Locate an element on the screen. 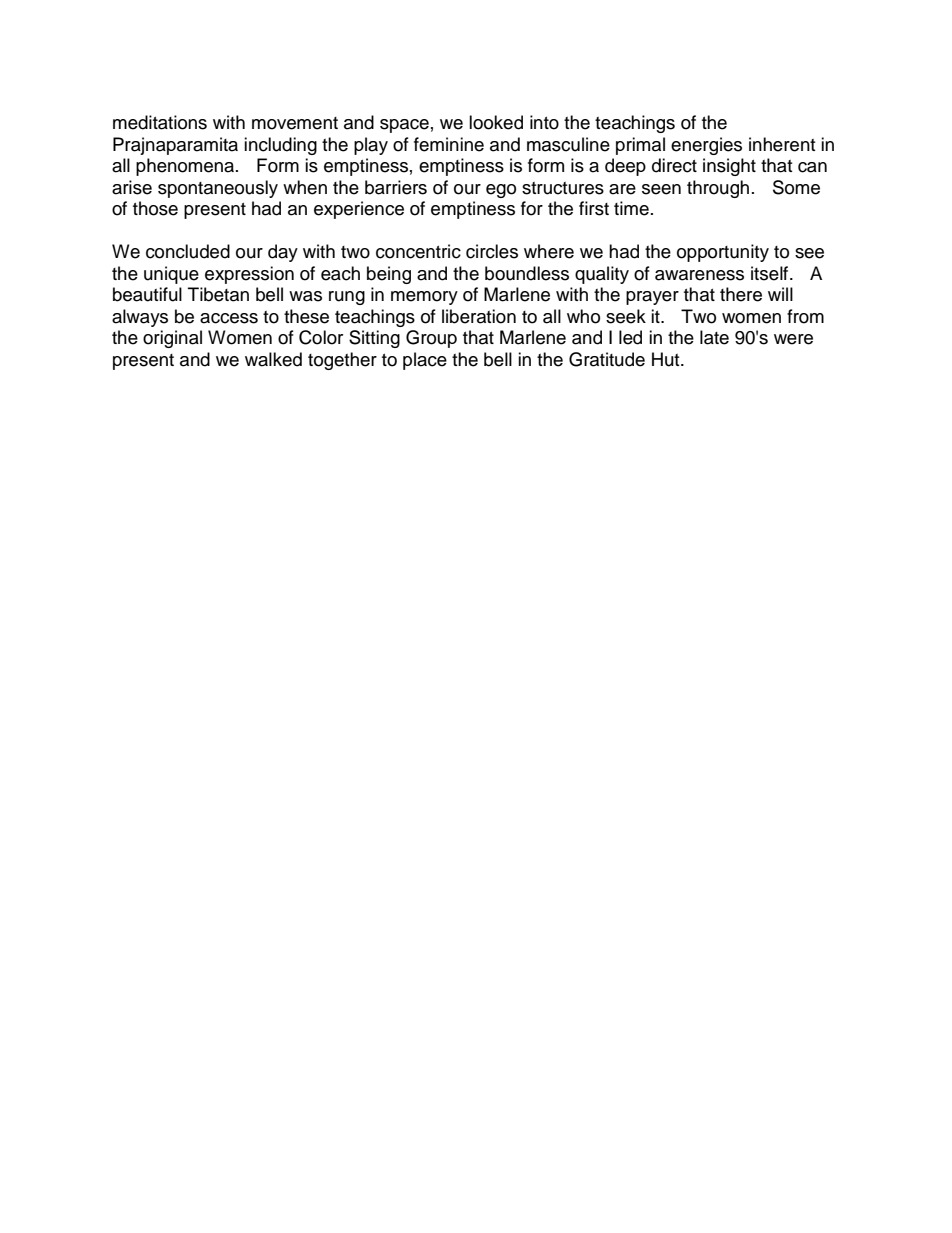 The width and height of the screenshot is (952, 1233). concluded is located at coordinates (188, 251).
